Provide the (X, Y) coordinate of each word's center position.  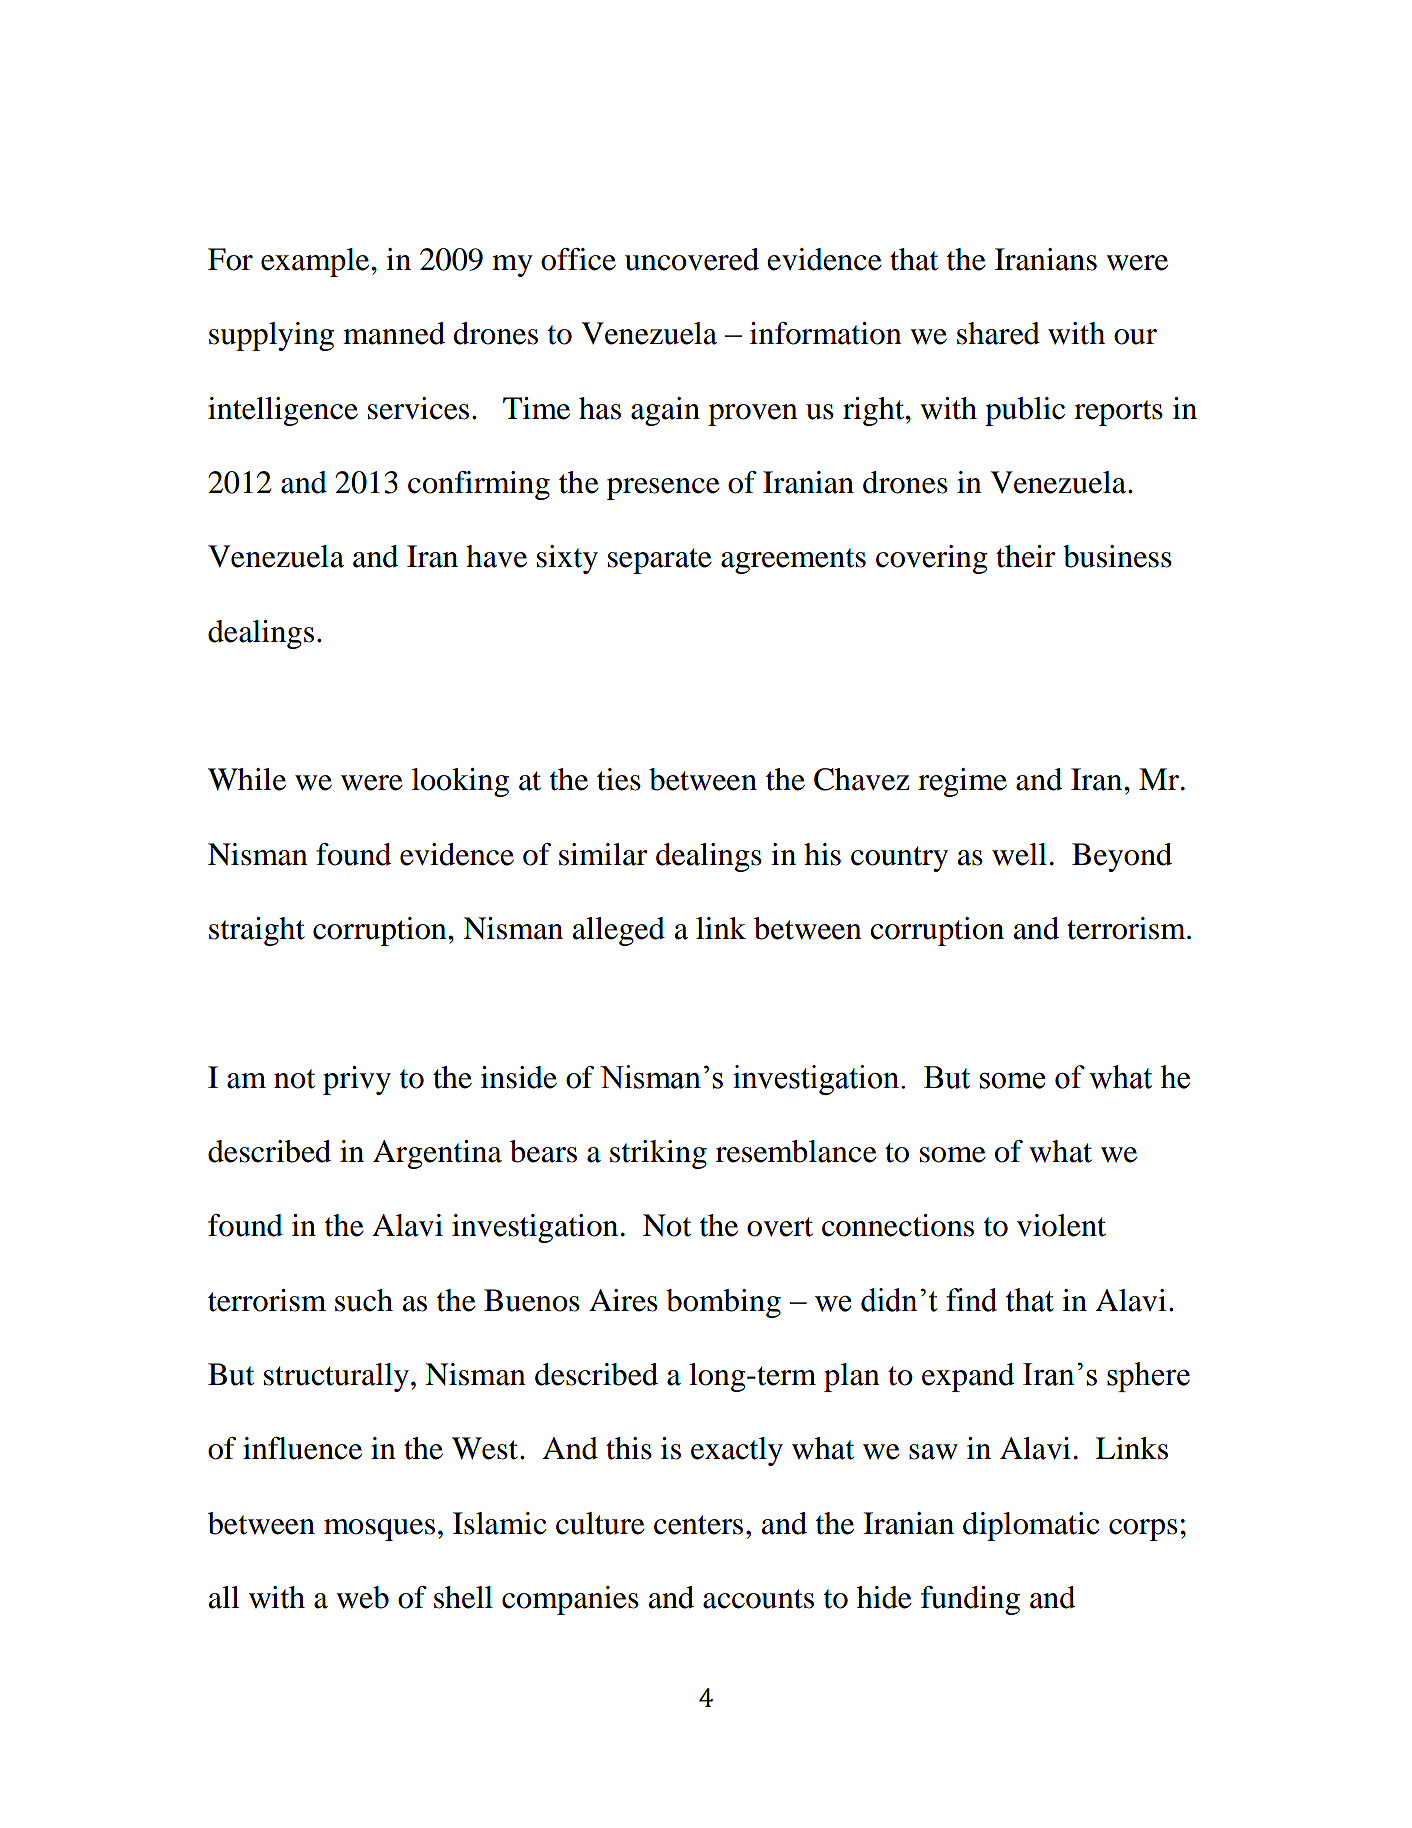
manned (394, 333)
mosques (379, 1530)
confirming (479, 485)
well (1019, 854)
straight (257, 931)
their (1026, 556)
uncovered (692, 259)
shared (998, 333)
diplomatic (1031, 1526)
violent (1061, 1225)
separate (660, 561)
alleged (618, 931)
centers (698, 1525)
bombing (723, 1303)
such (364, 1300)
